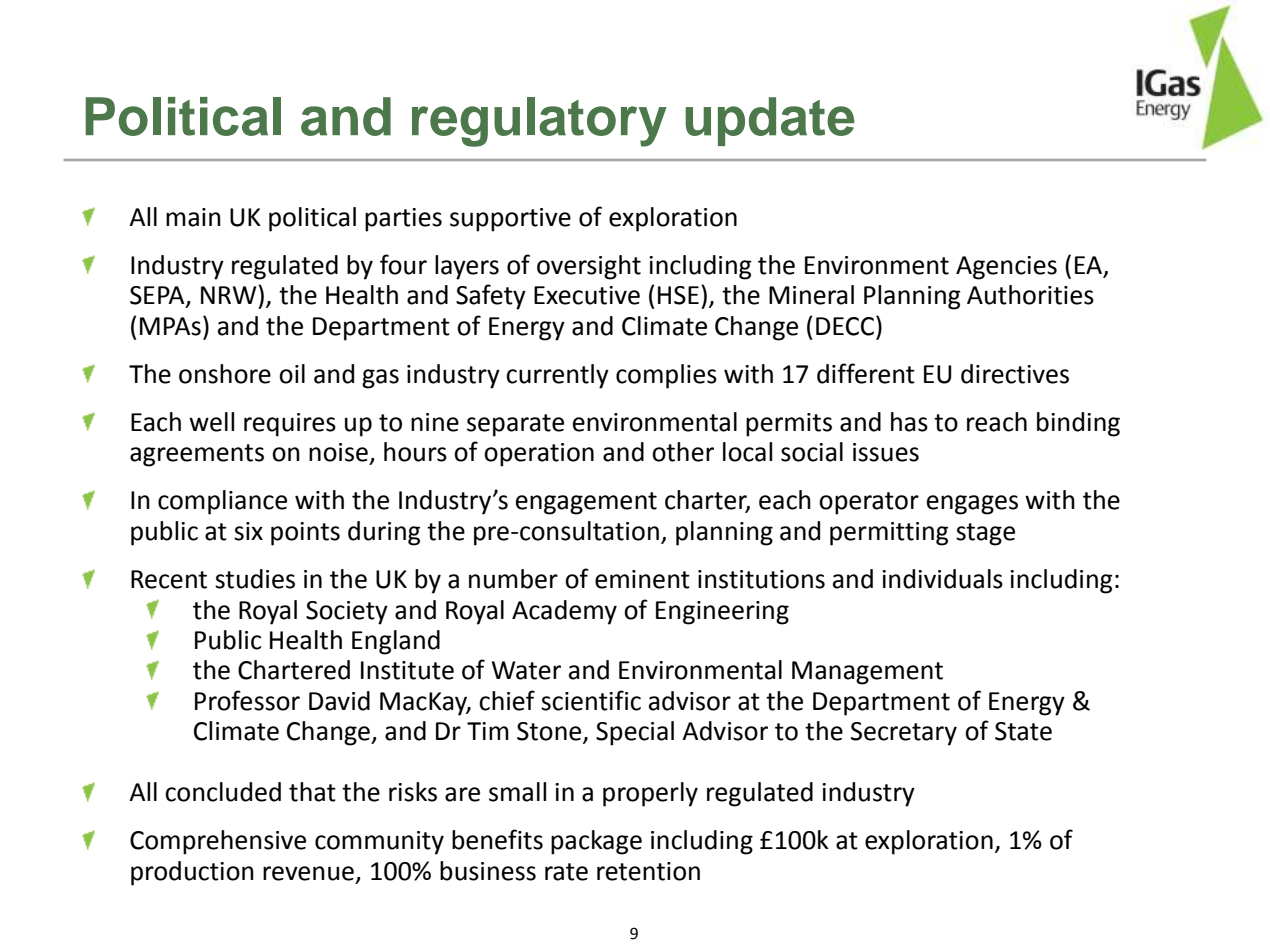  What do you see at coordinates (193, 217) in the document?
I see `main` at bounding box center [193, 217].
